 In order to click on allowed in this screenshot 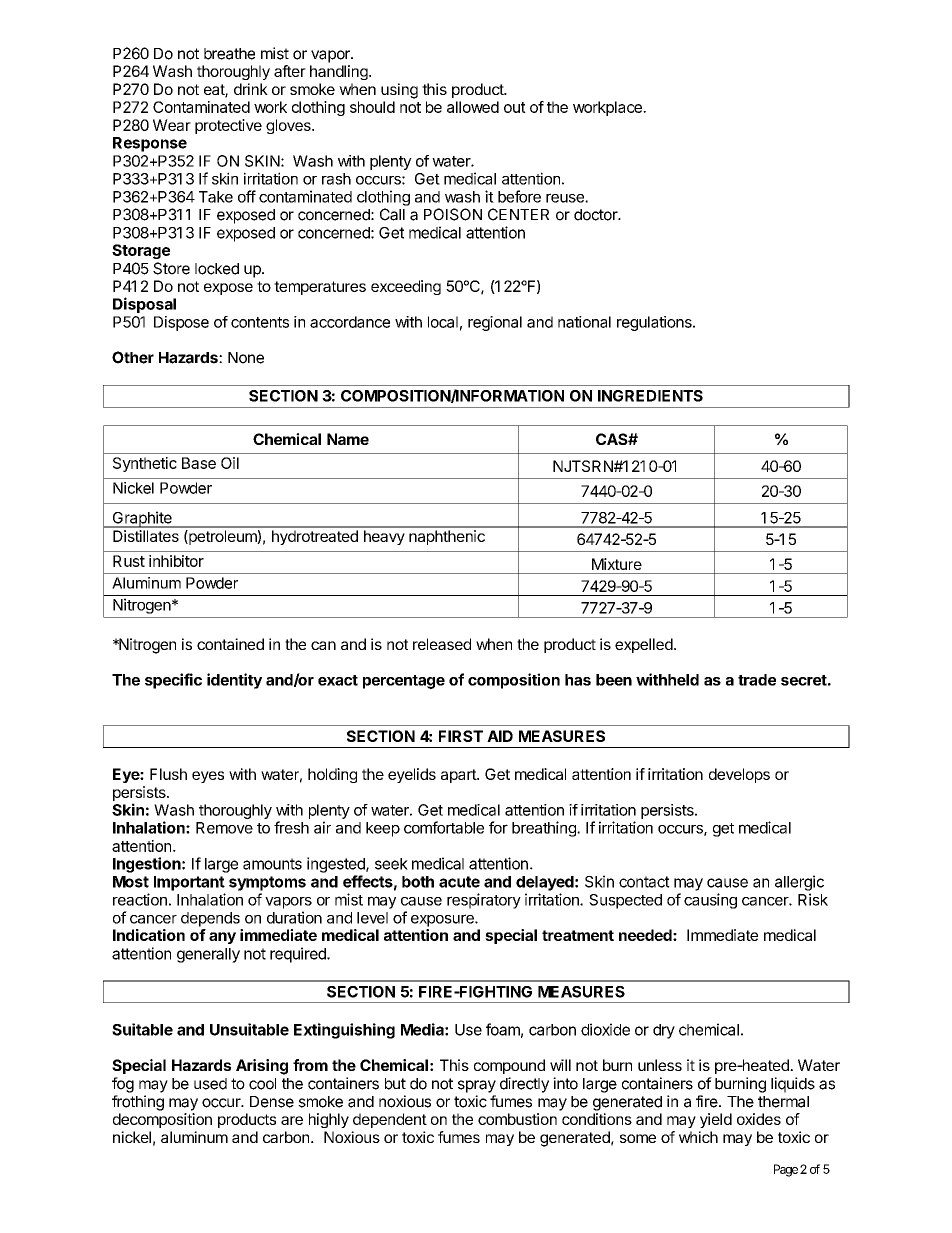, I will do `click(473, 107)`.
